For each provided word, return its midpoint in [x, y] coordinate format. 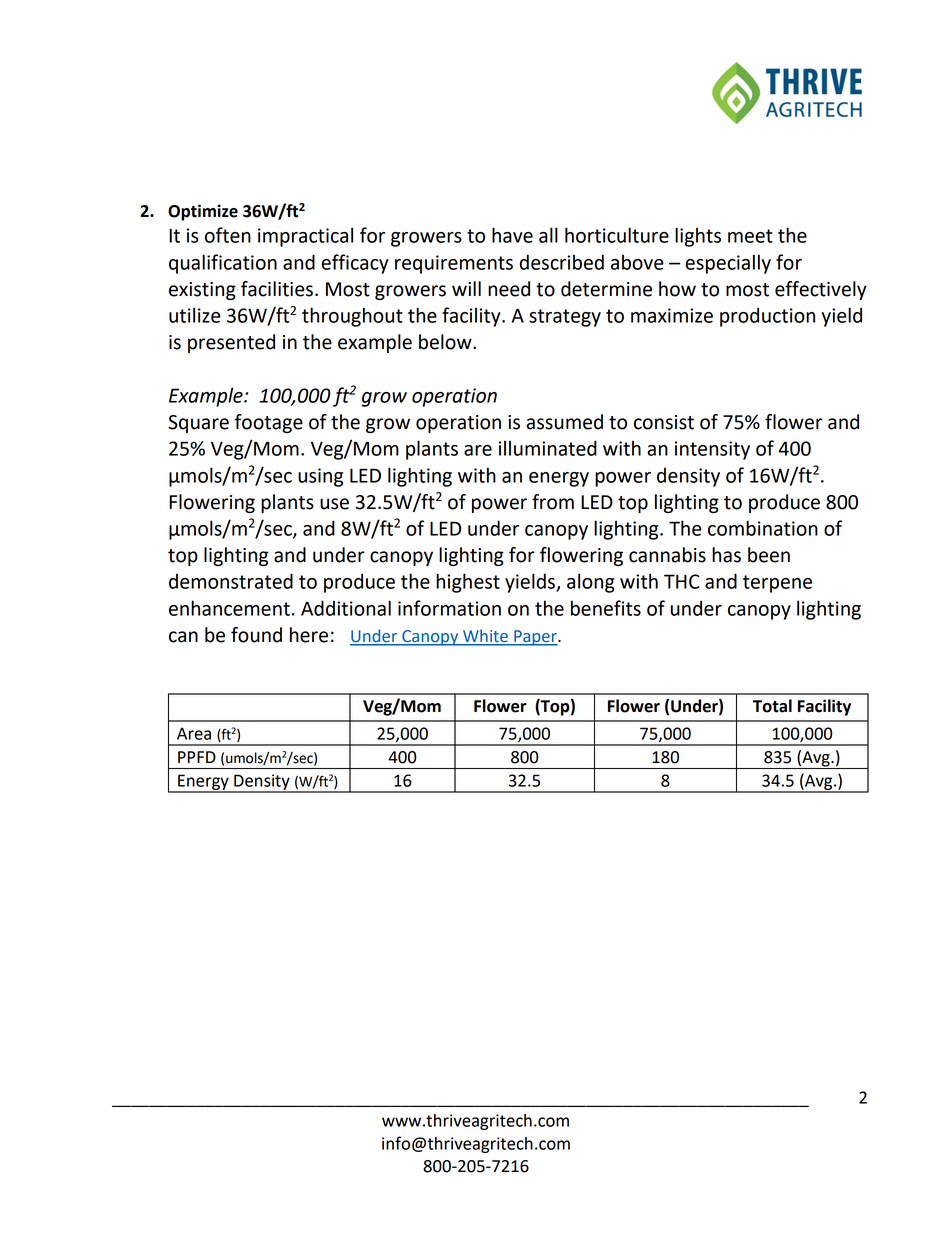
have [512, 235]
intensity [712, 450]
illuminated [548, 448]
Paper [535, 638]
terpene [777, 584]
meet [750, 236]
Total [772, 706]
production [767, 317]
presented [231, 343]
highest [468, 583]
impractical [305, 237]
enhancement [229, 608]
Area [194, 734]
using [320, 477]
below [446, 342]
